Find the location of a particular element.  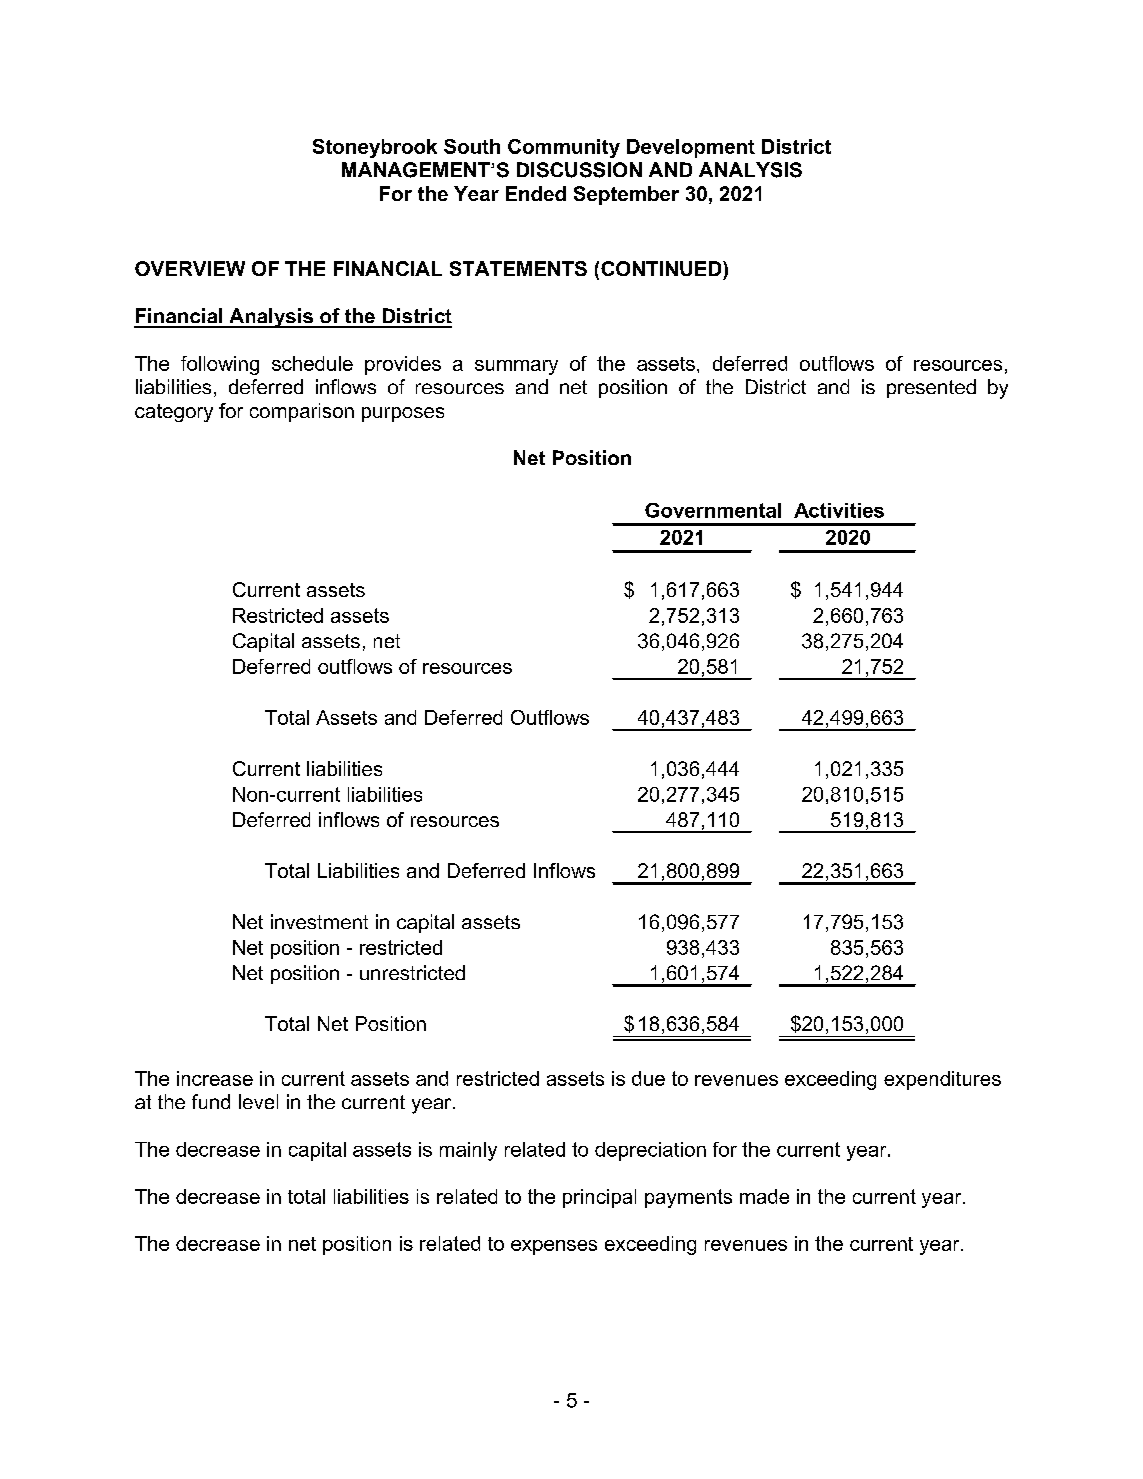

DISCUSSION is located at coordinates (579, 170).
